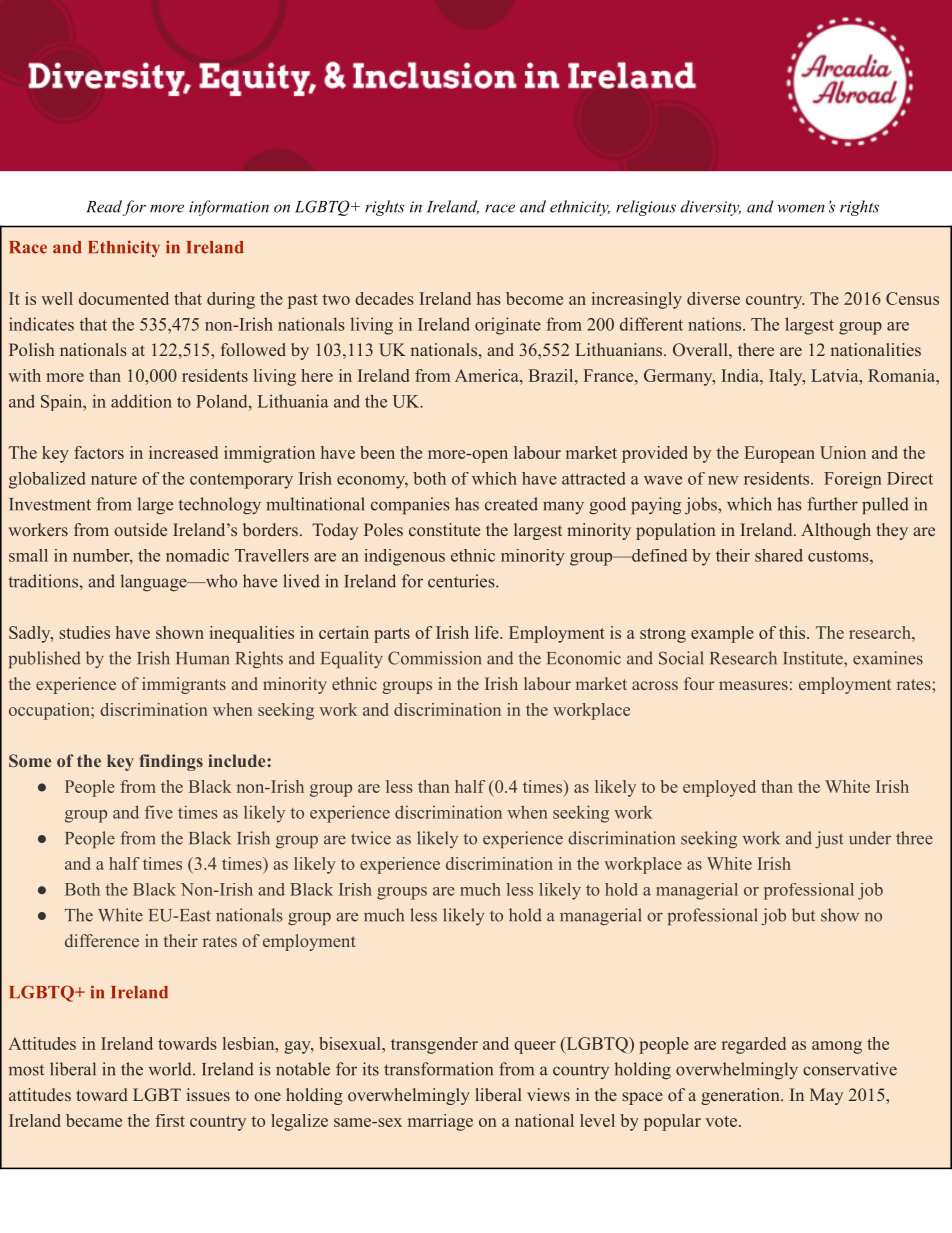 Image resolution: width=952 pixels, height=1233 pixels. I want to click on five, so click(159, 812).
